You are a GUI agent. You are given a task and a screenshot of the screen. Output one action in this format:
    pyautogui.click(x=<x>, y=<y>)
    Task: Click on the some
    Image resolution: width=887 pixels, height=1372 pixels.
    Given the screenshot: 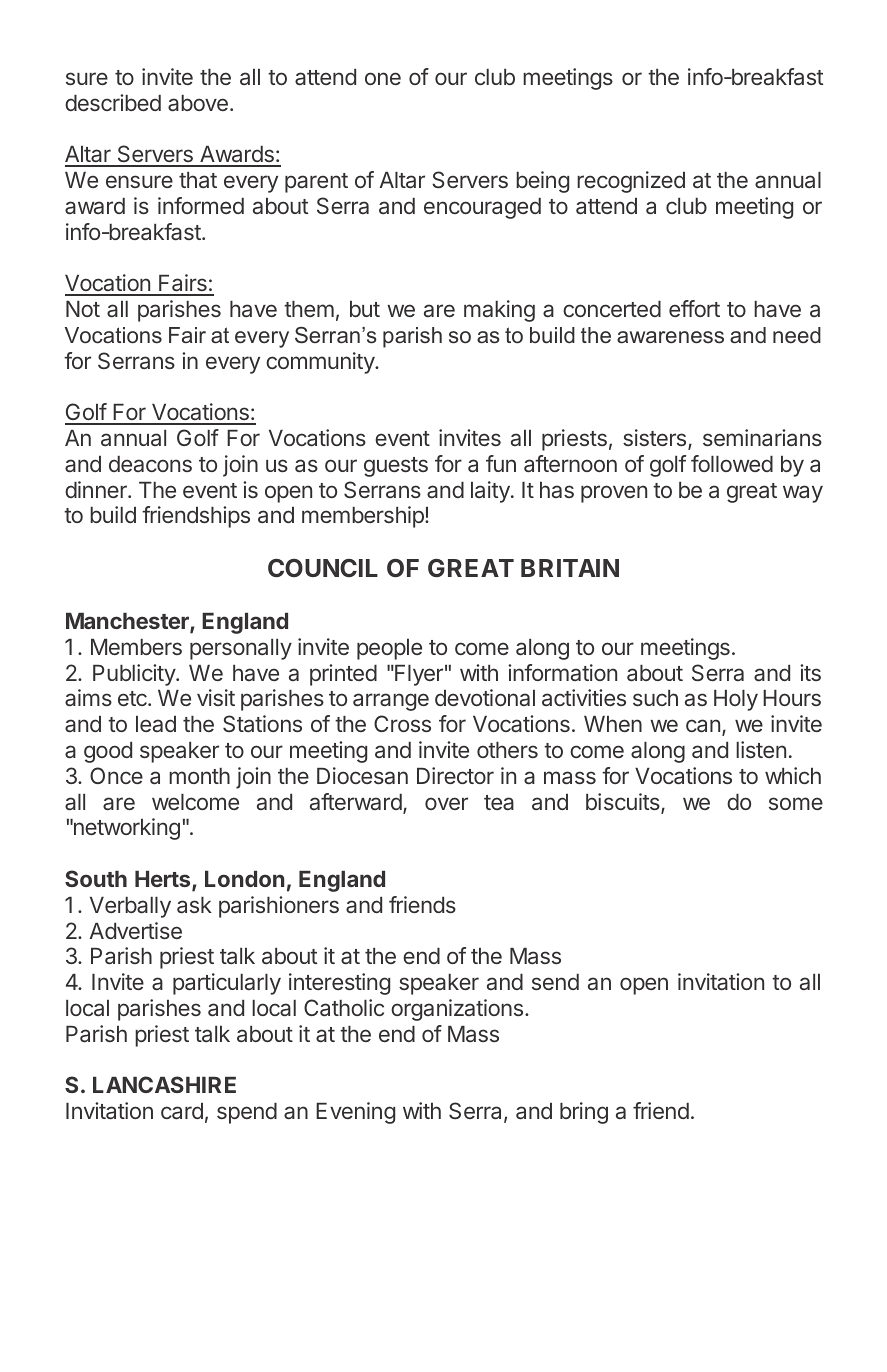 What is the action you would take?
    pyautogui.click(x=796, y=803)
